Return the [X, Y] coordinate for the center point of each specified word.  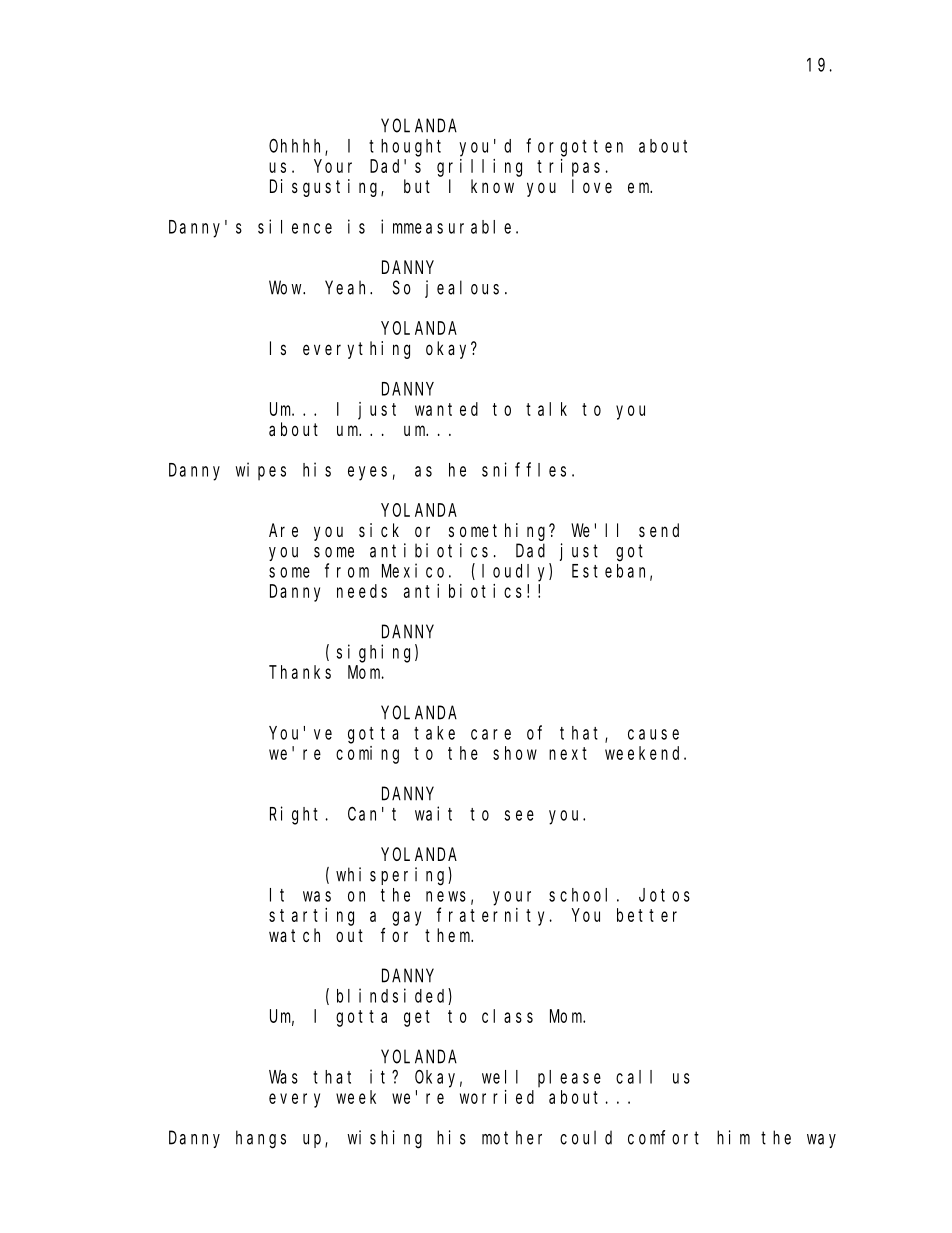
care [491, 734]
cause [653, 734]
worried [497, 1097]
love [592, 186]
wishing [384, 1139]
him [733, 1137]
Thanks [300, 672]
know [492, 186]
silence [295, 226]
